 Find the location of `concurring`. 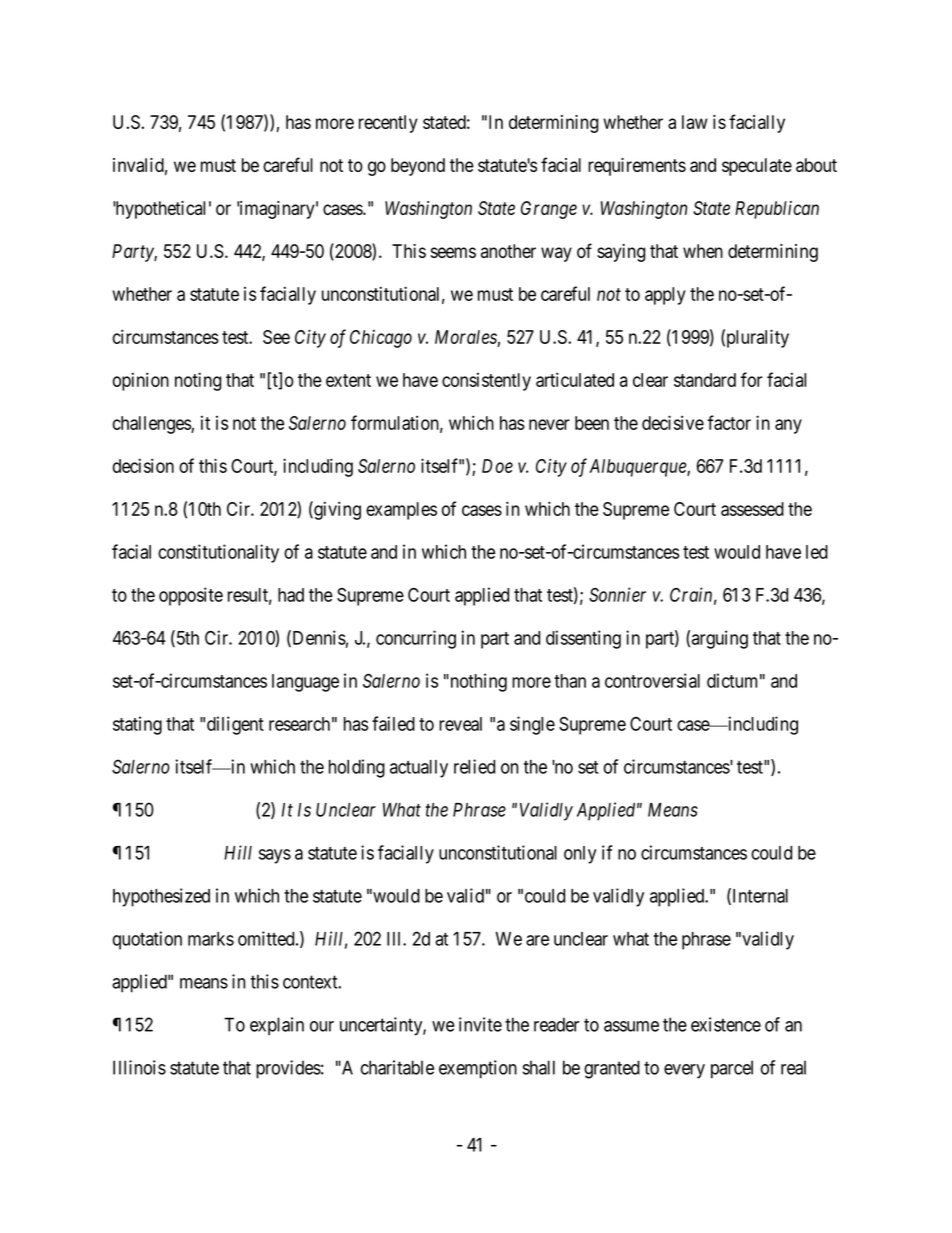

concurring is located at coordinates (416, 639).
